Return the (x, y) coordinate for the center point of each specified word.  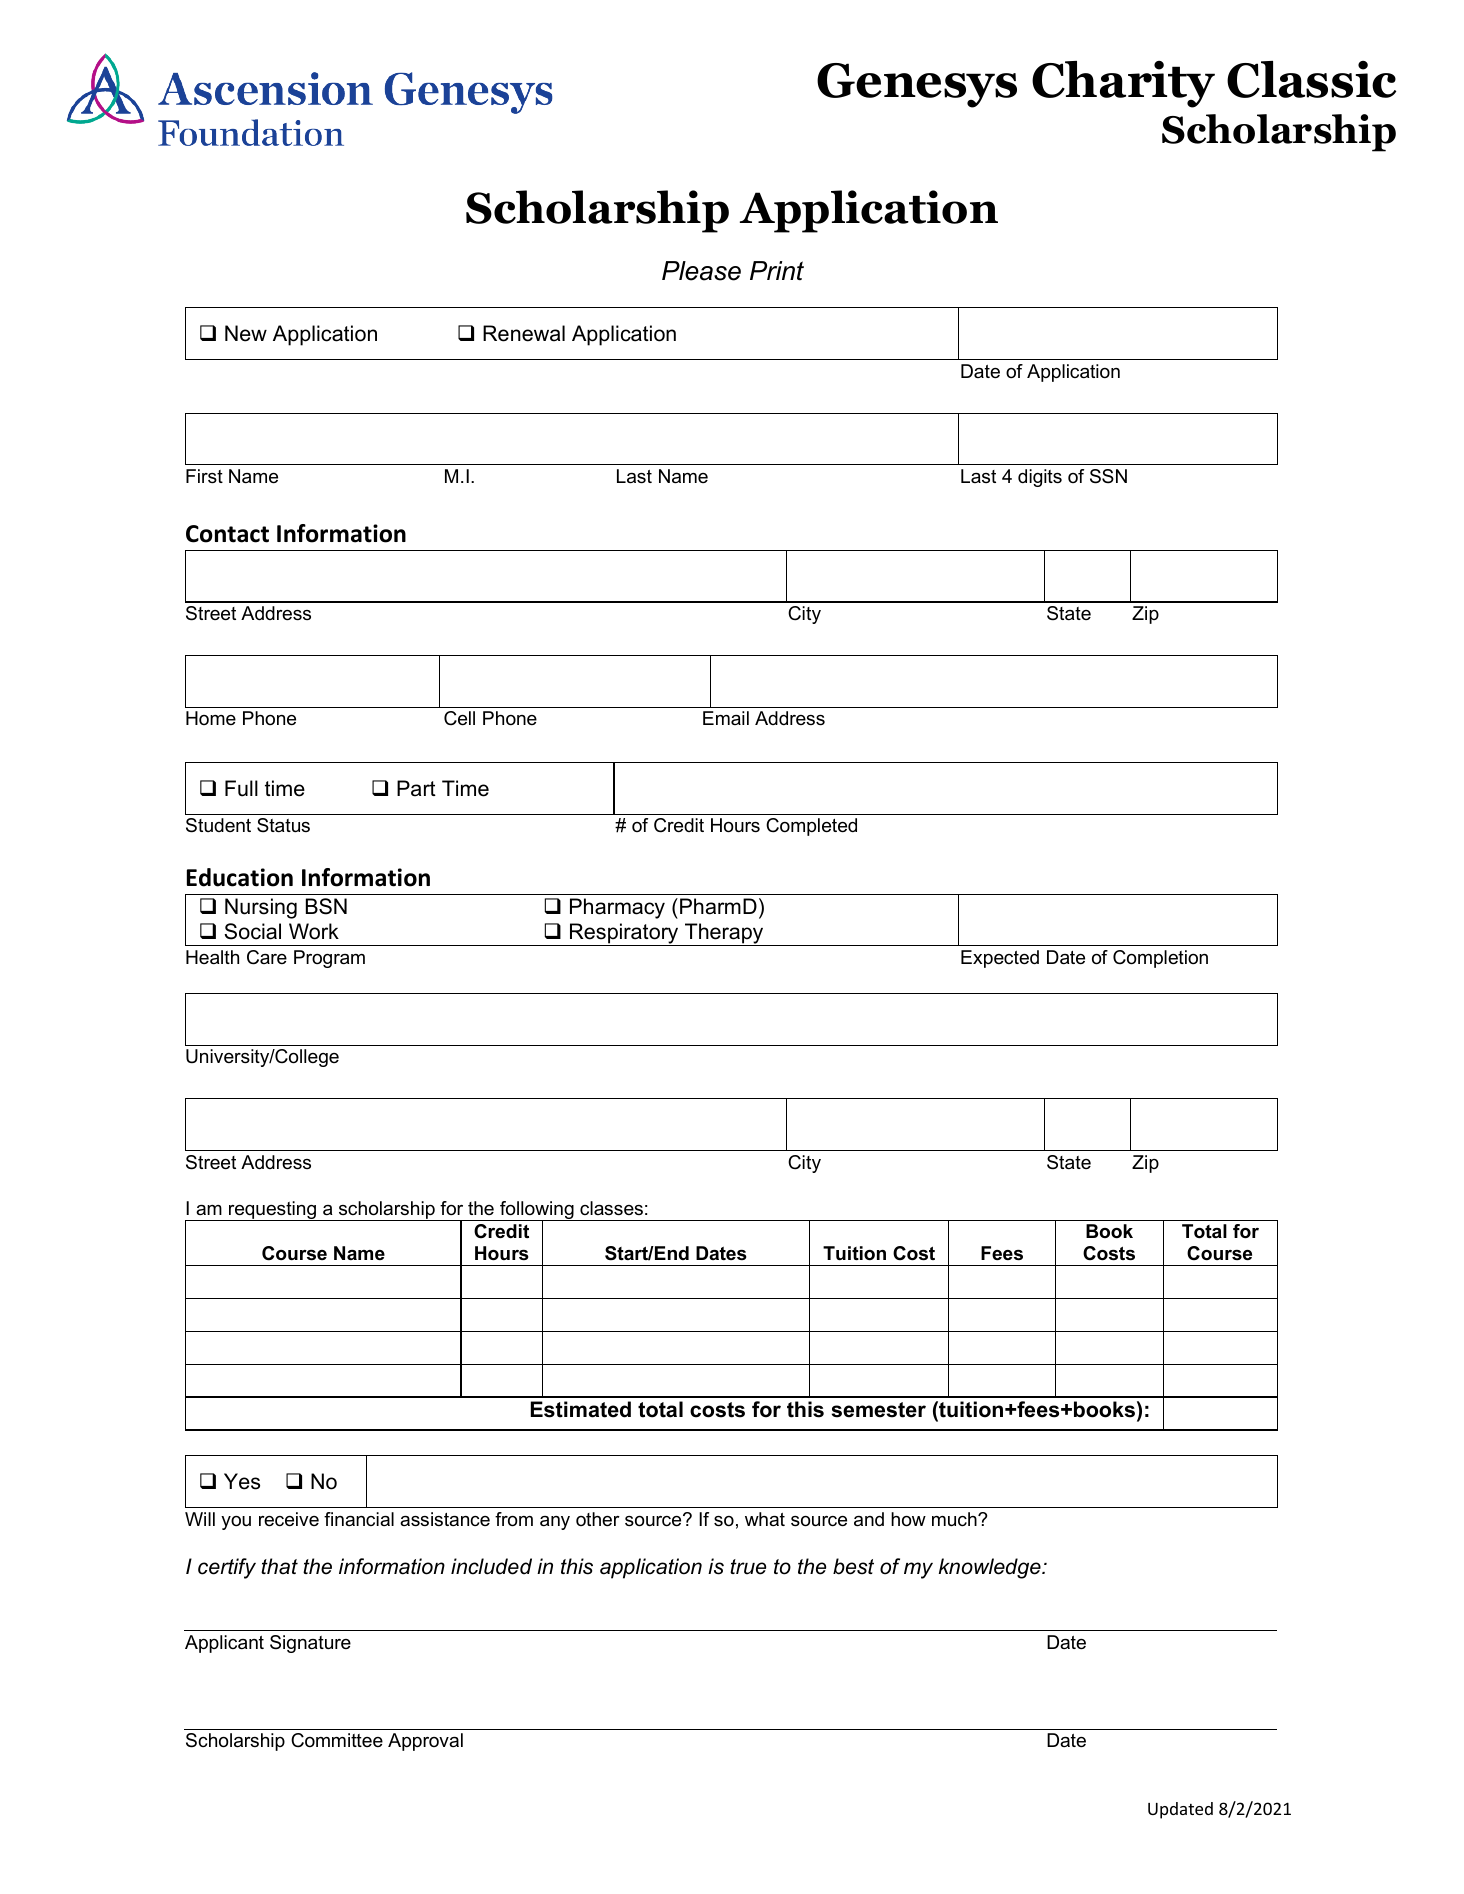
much (955, 1519)
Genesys (917, 85)
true (748, 1567)
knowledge (991, 1568)
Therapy (724, 934)
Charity (1123, 84)
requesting (272, 1211)
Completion (1160, 959)
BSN (326, 906)
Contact (227, 534)
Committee (337, 1740)
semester (878, 1410)
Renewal (524, 333)
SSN (1108, 476)
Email (726, 718)
